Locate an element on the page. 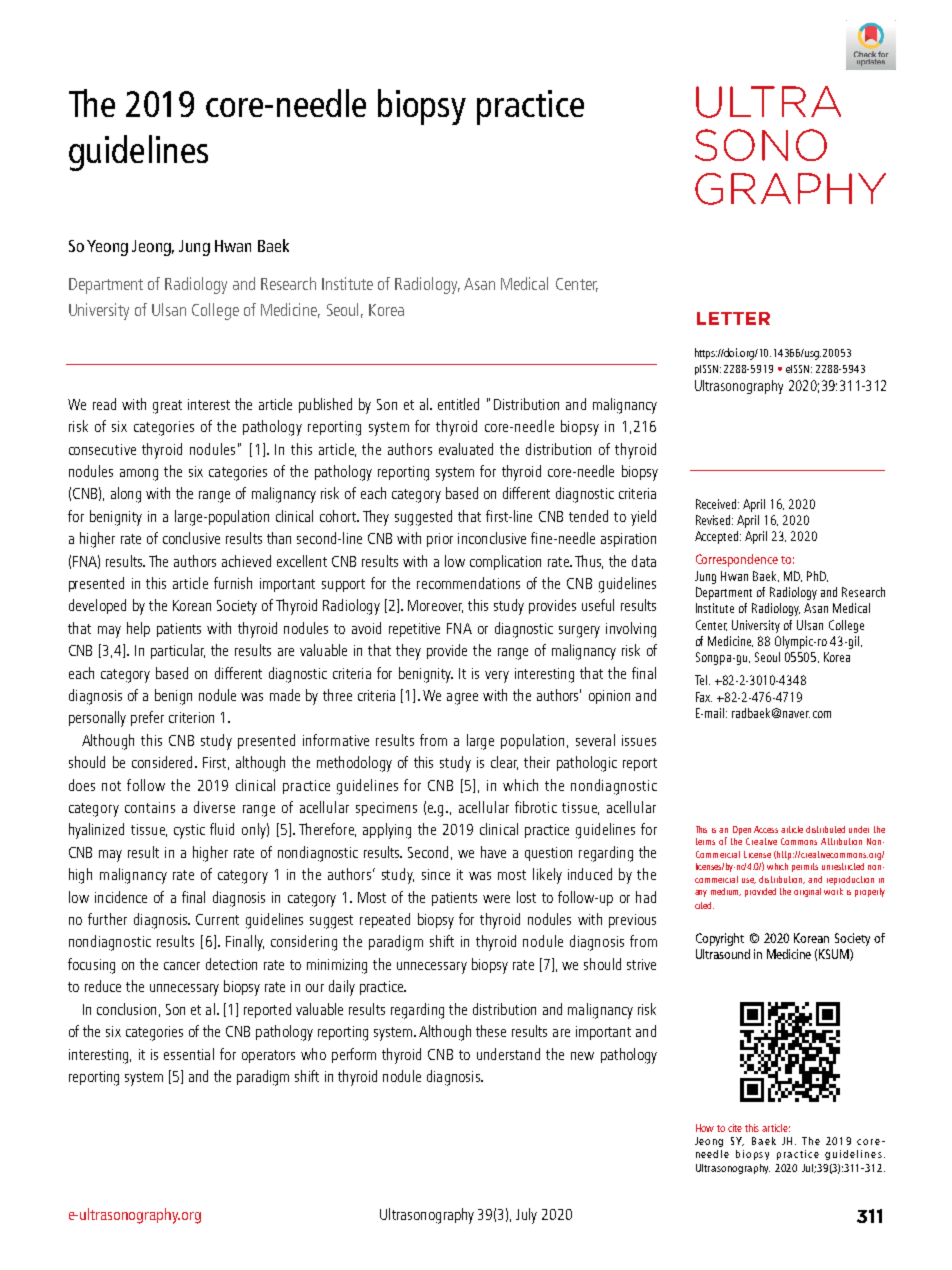 This document has width=952, height=1270. original is located at coordinates (807, 892).
